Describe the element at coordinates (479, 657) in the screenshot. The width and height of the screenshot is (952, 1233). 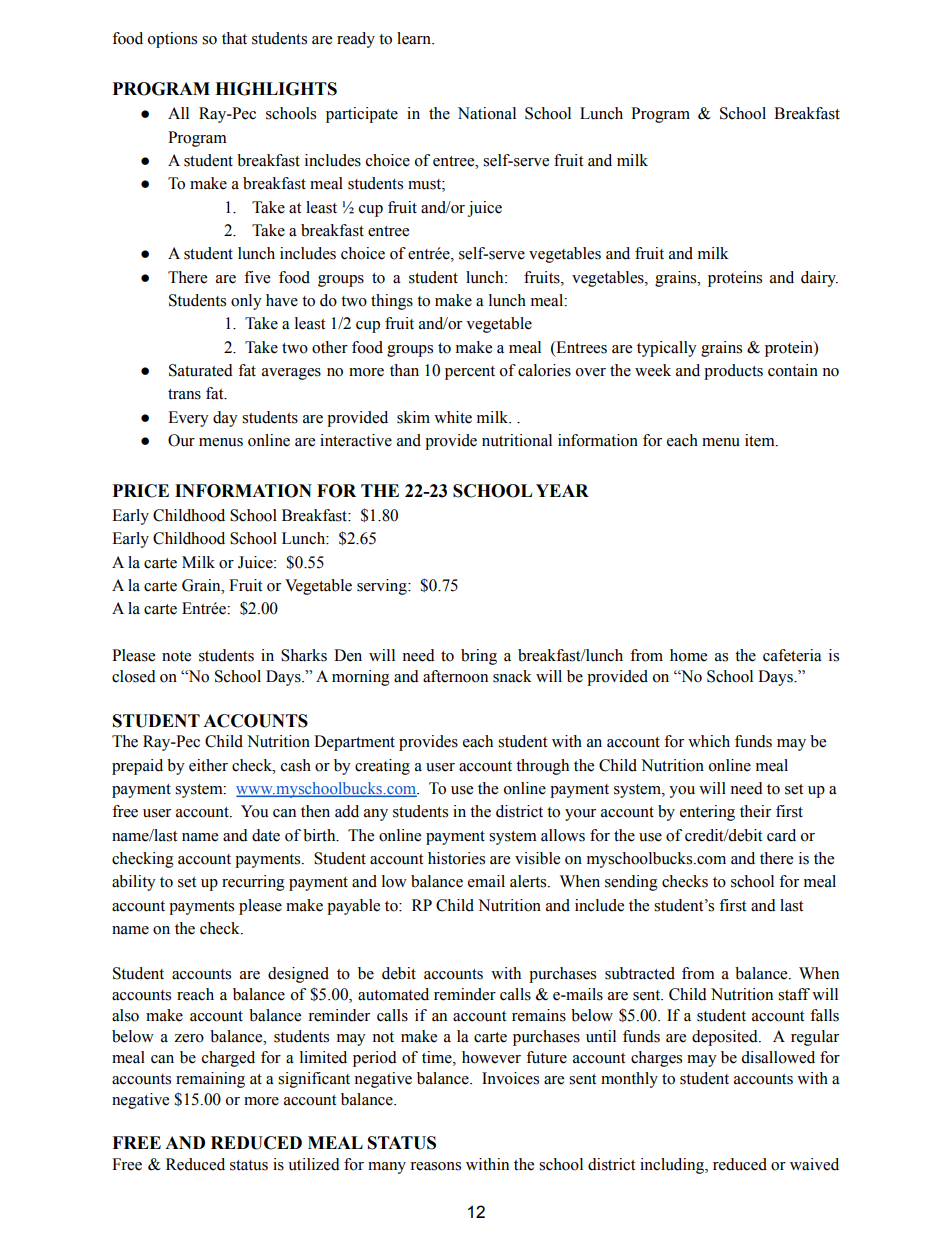
I see `bring` at that location.
